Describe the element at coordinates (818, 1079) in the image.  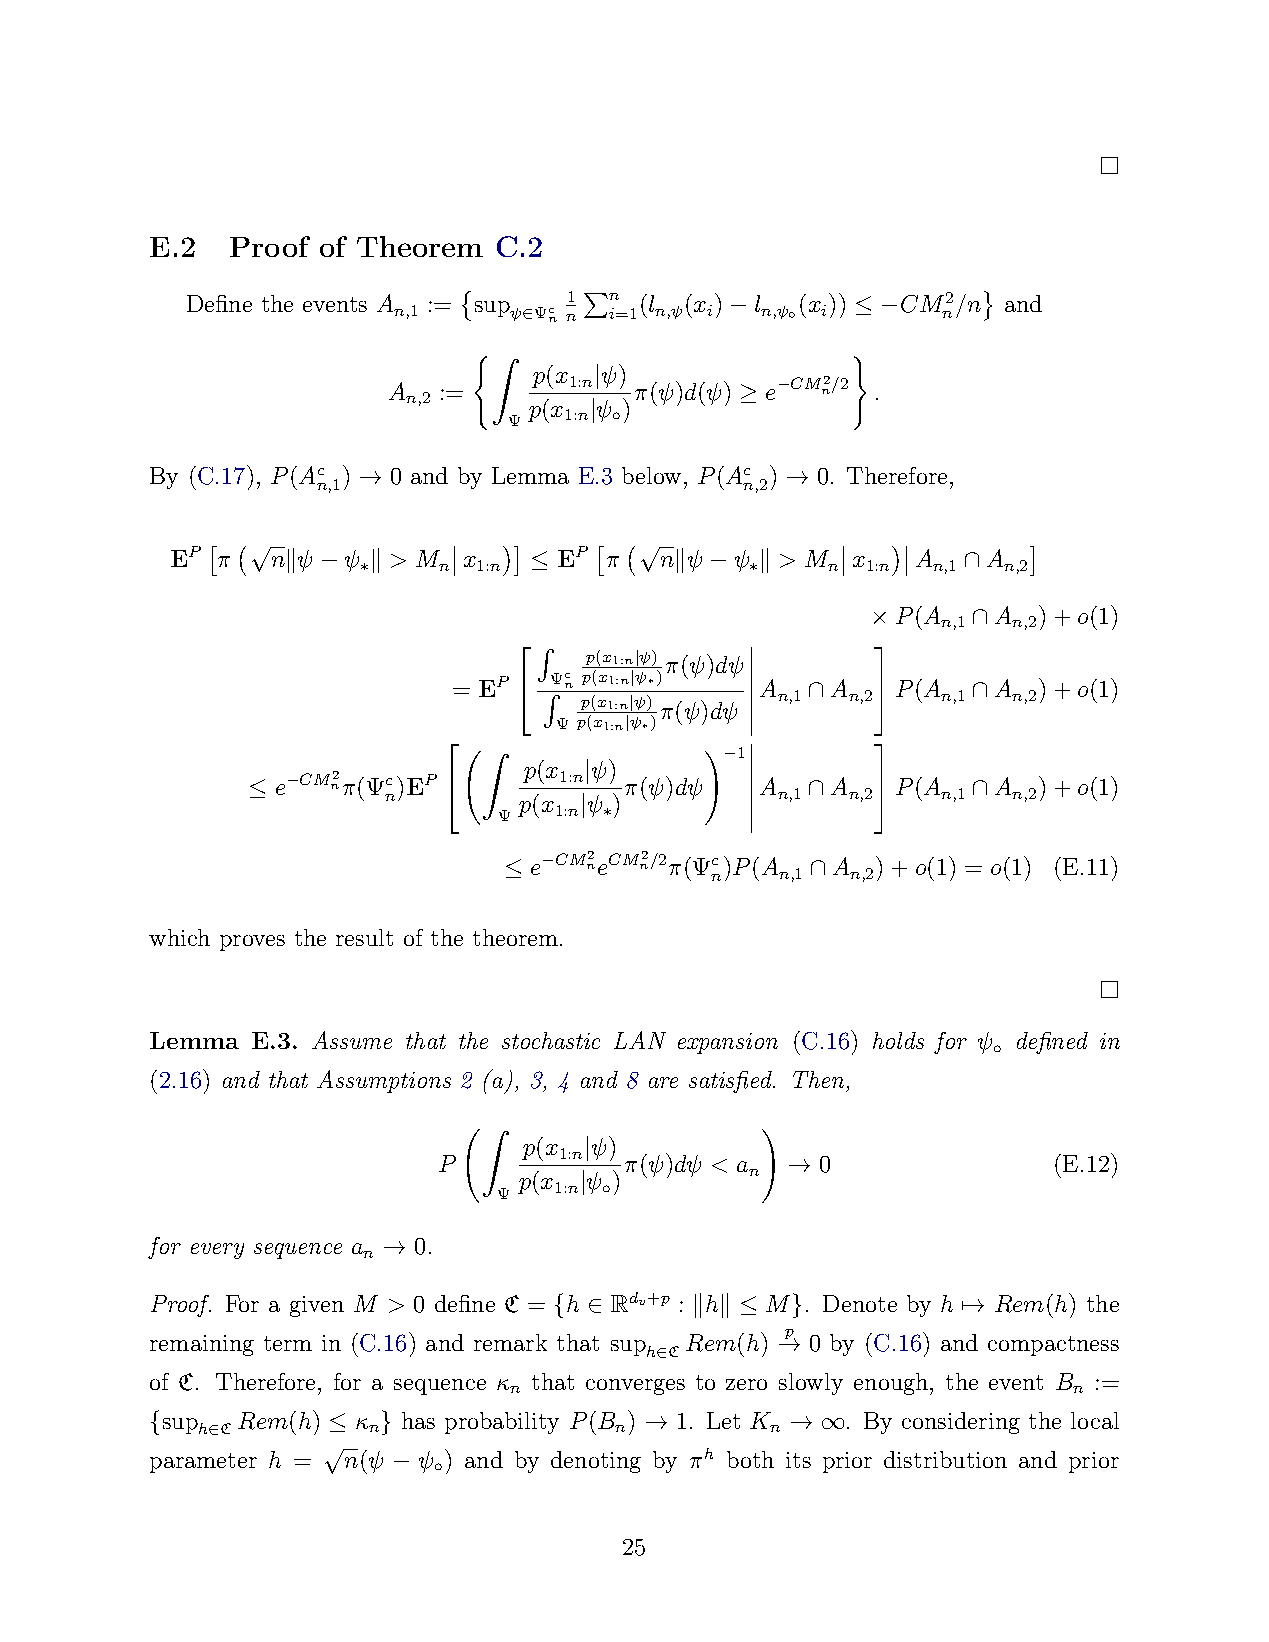
I see `Then` at that location.
